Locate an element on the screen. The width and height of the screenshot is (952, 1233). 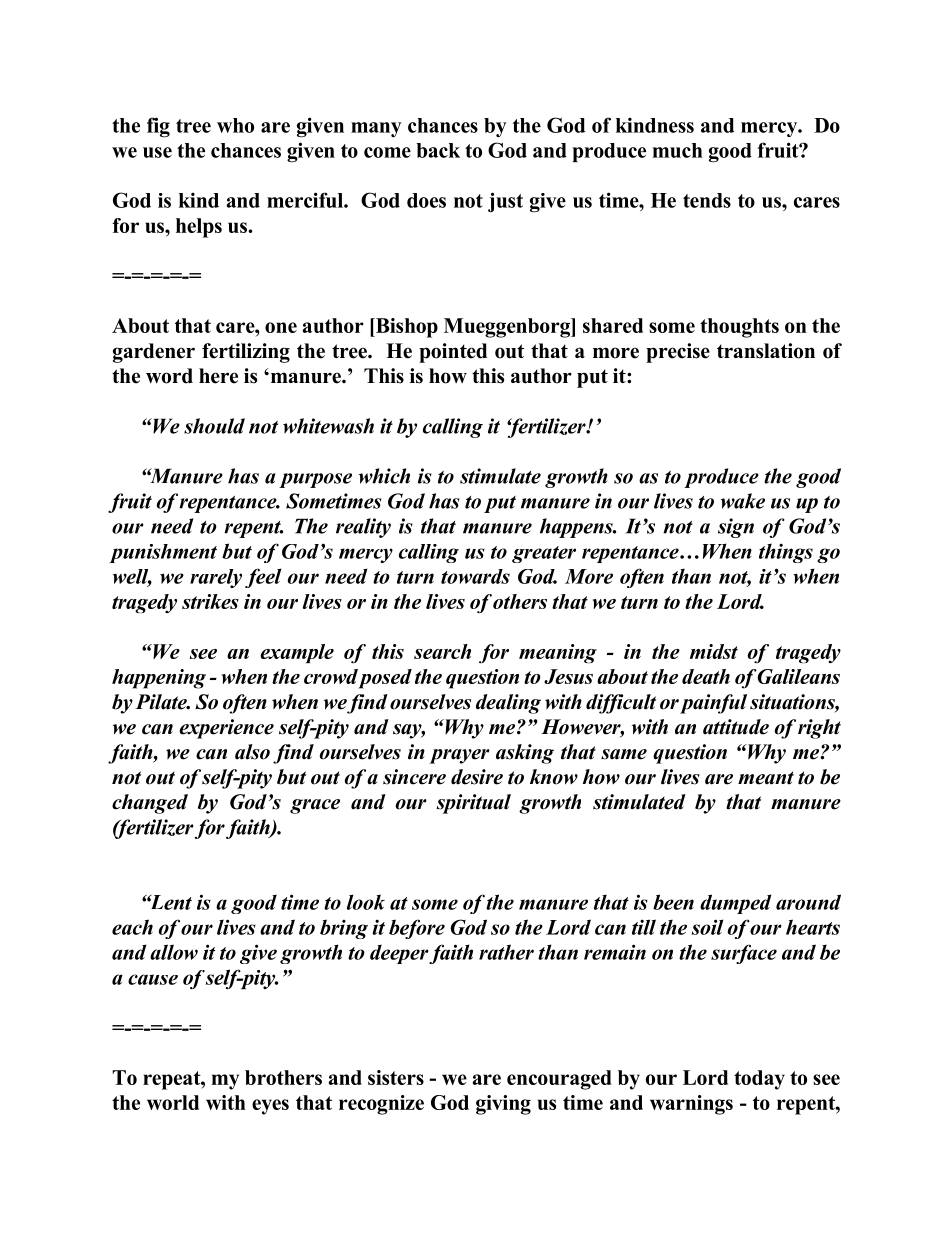
midst is located at coordinates (714, 651).
